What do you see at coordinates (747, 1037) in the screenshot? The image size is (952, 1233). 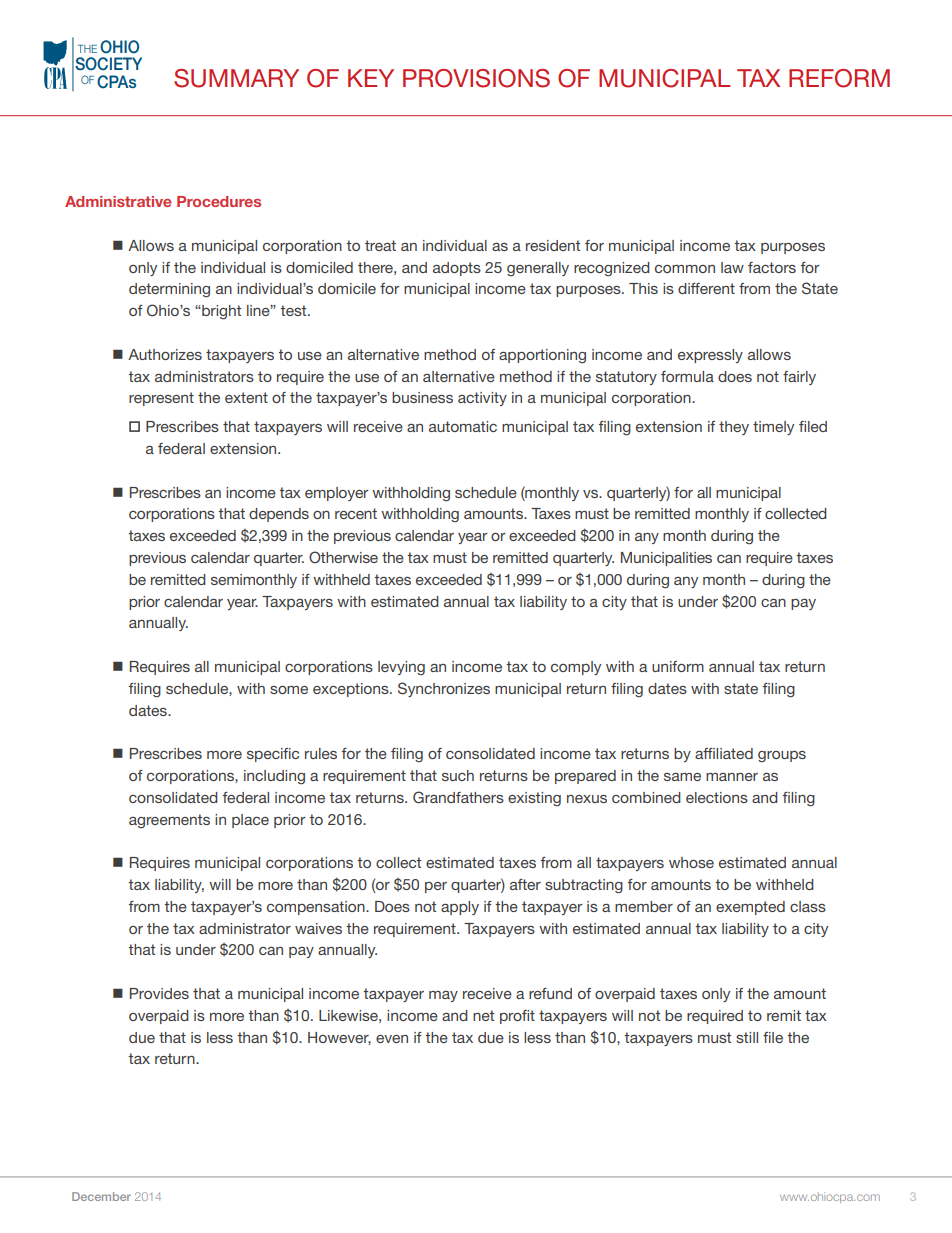 I see `still` at bounding box center [747, 1037].
